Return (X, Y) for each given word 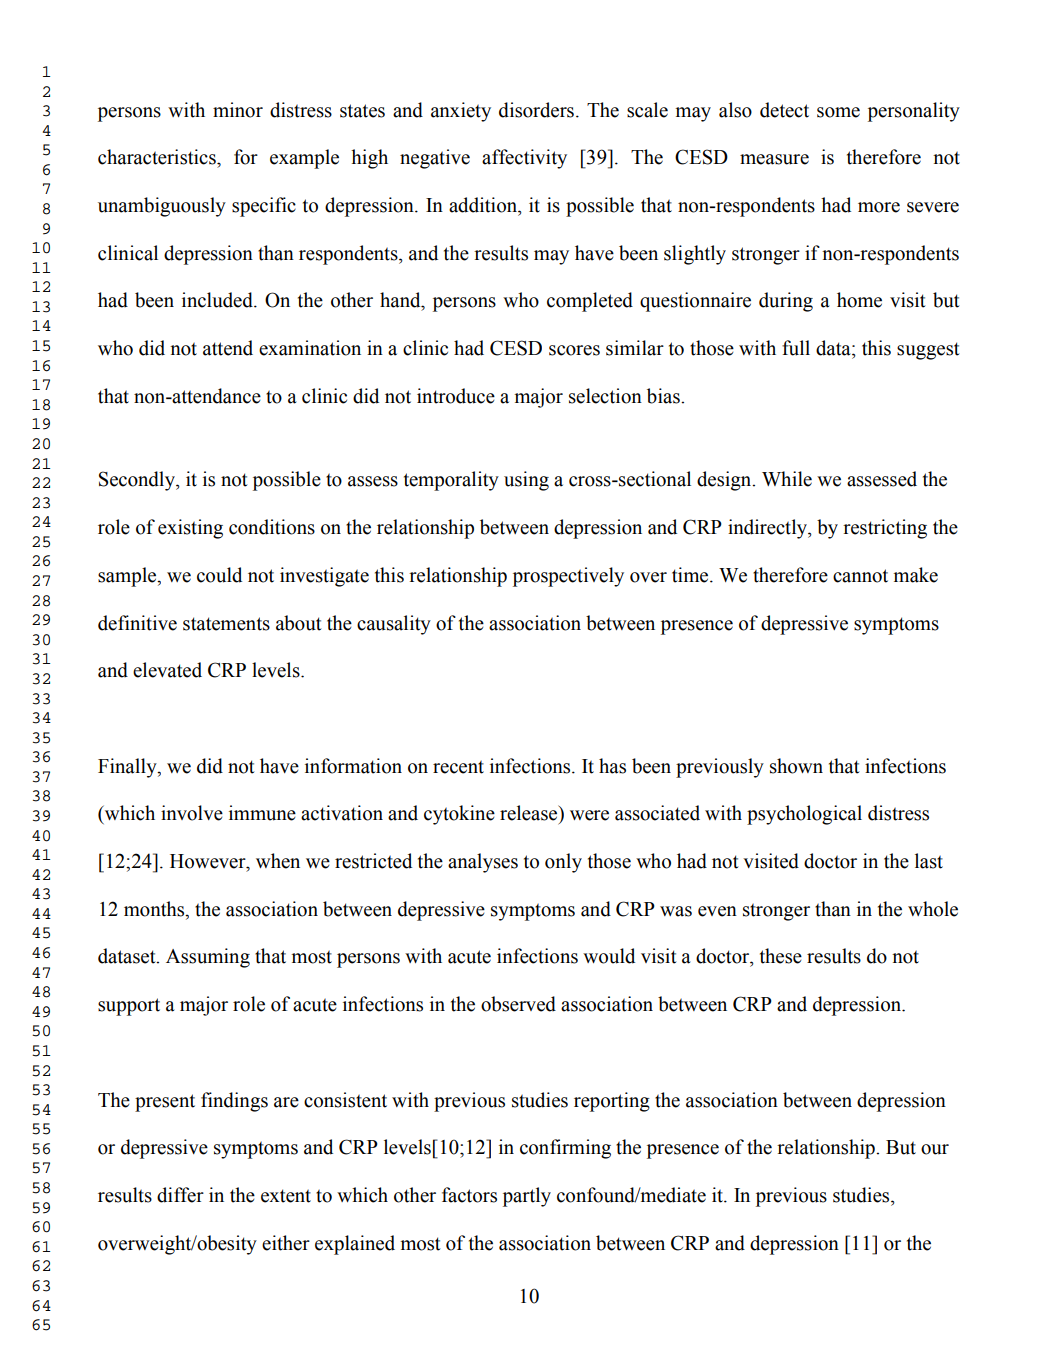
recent (458, 767)
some (838, 112)
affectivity (524, 159)
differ (180, 1195)
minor (238, 110)
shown (796, 766)
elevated (167, 670)
